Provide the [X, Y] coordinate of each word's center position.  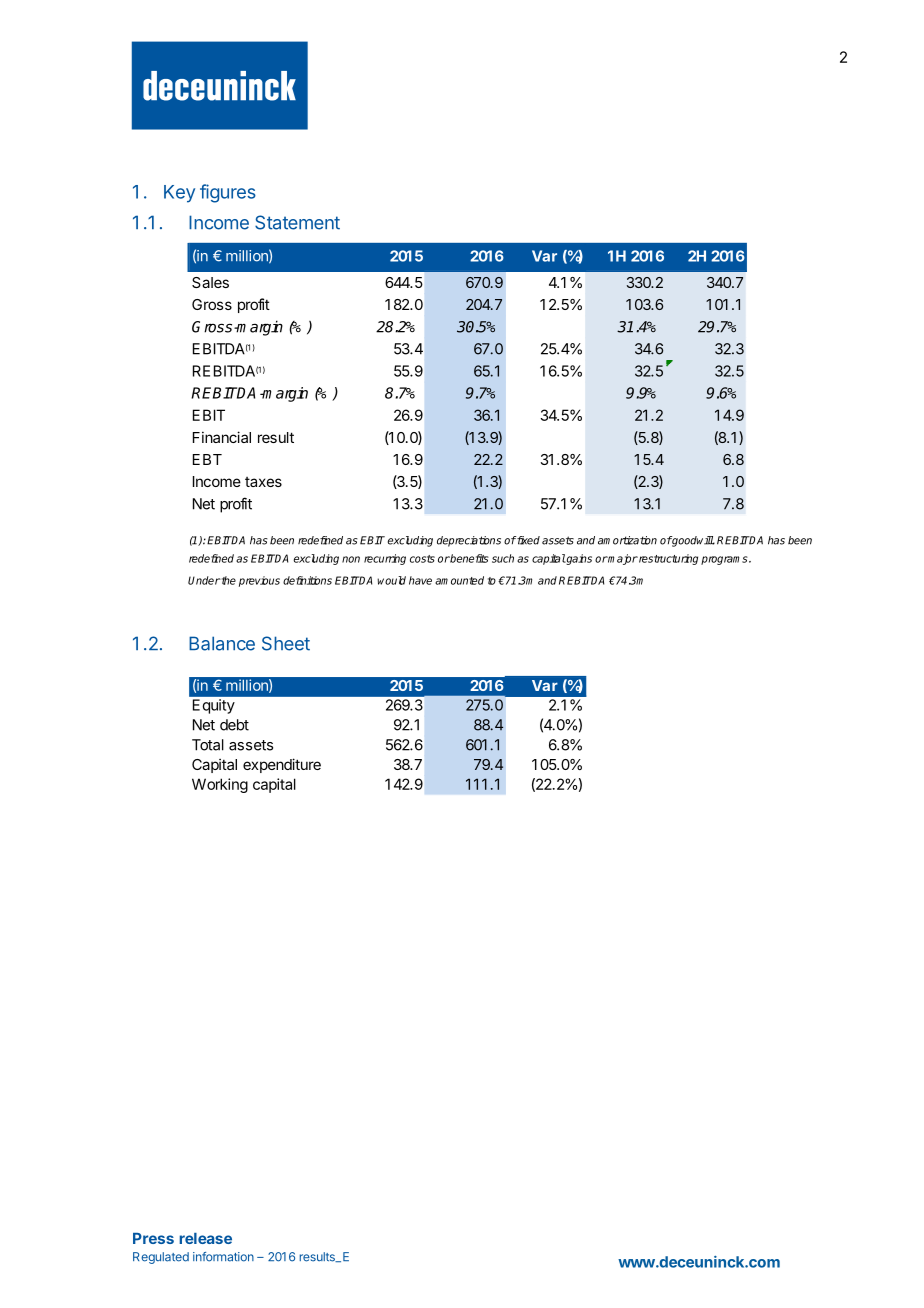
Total [208, 745]
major [622, 559]
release [205, 1238]
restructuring [667, 559]
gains [578, 559]
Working [220, 785]
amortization [627, 540]
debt [234, 725]
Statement [297, 222]
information [223, 1257]
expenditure [282, 765]
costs [422, 559]
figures [228, 193]
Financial [222, 437]
